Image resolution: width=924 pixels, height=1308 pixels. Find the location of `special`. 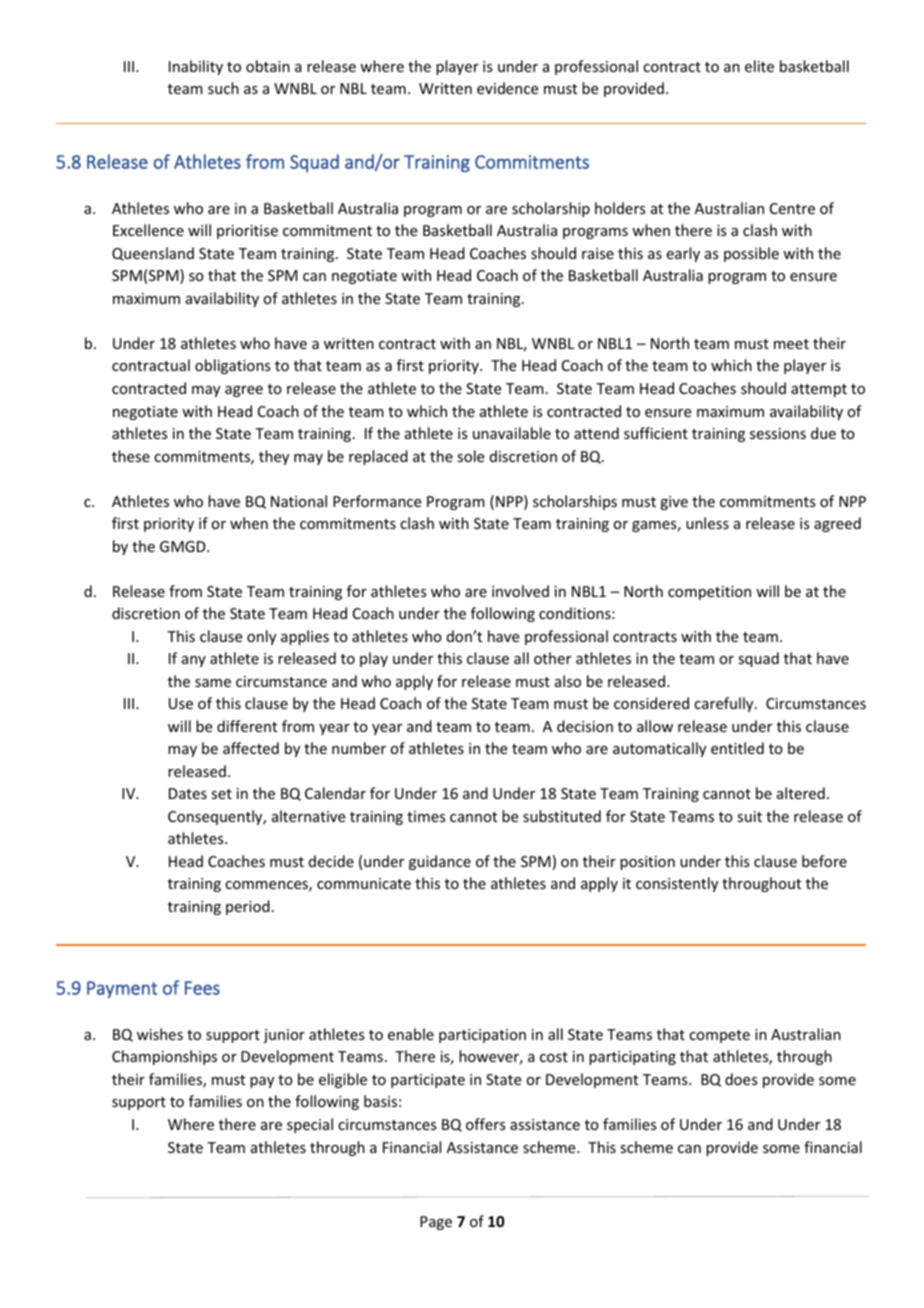

special is located at coordinates (310, 1125).
